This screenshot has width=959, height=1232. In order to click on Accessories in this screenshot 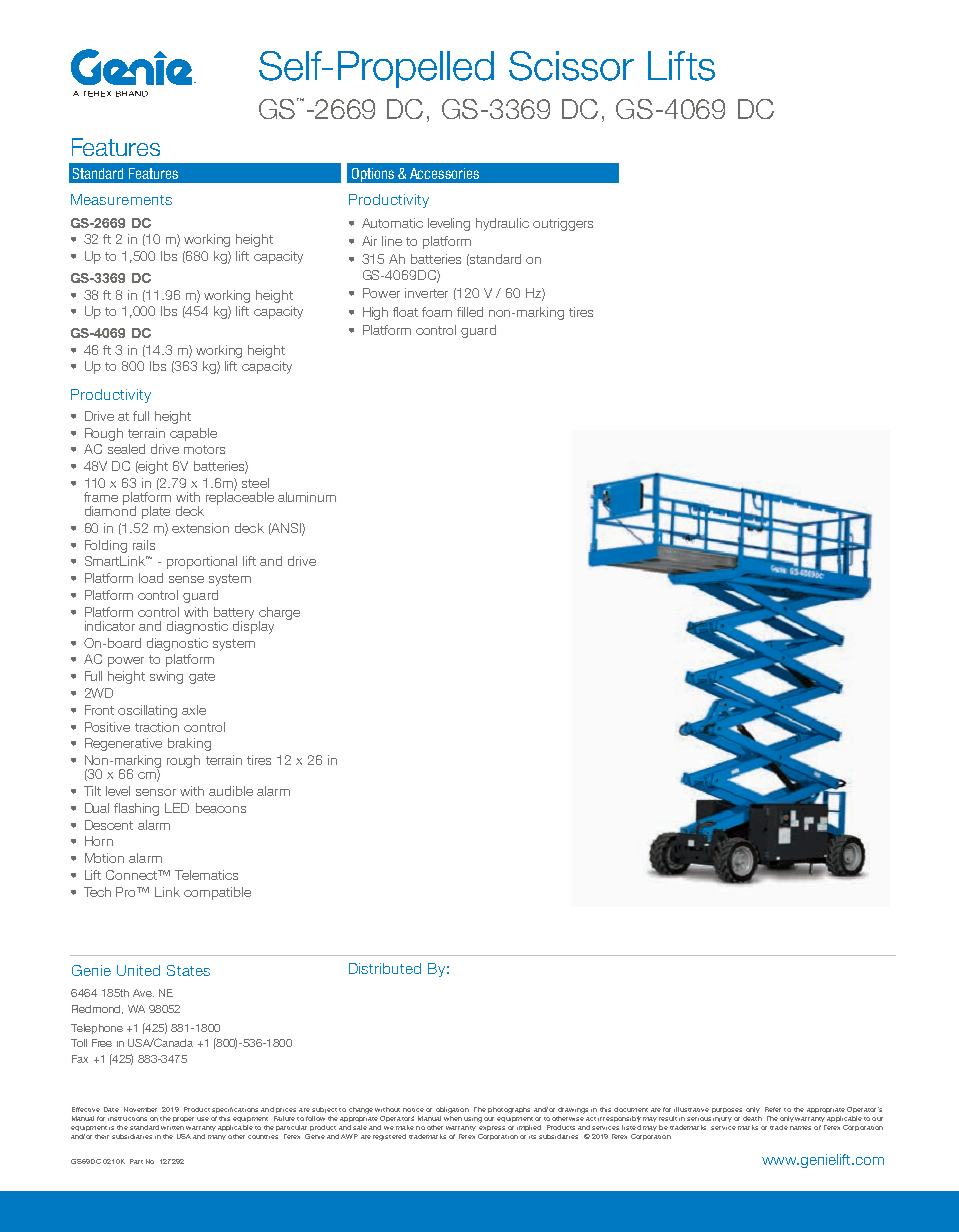, I will do `click(444, 173)`.
